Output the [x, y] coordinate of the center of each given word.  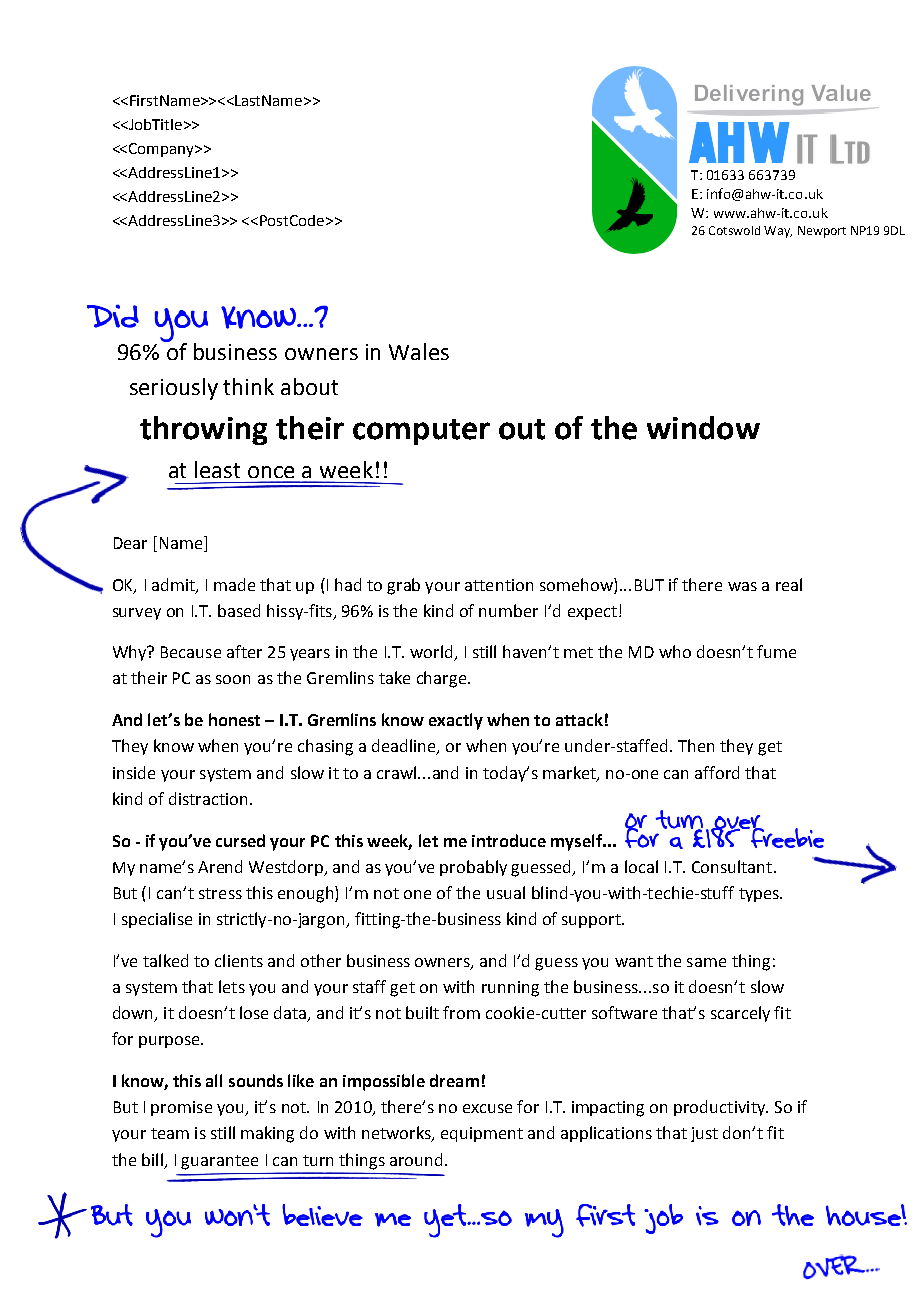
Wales [419, 351]
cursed [240, 840]
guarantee [219, 1162]
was [742, 586]
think [248, 386]
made [234, 584]
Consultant [732, 866]
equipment [482, 1134]
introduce [509, 840]
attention [499, 585]
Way [778, 232]
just [704, 1134]
